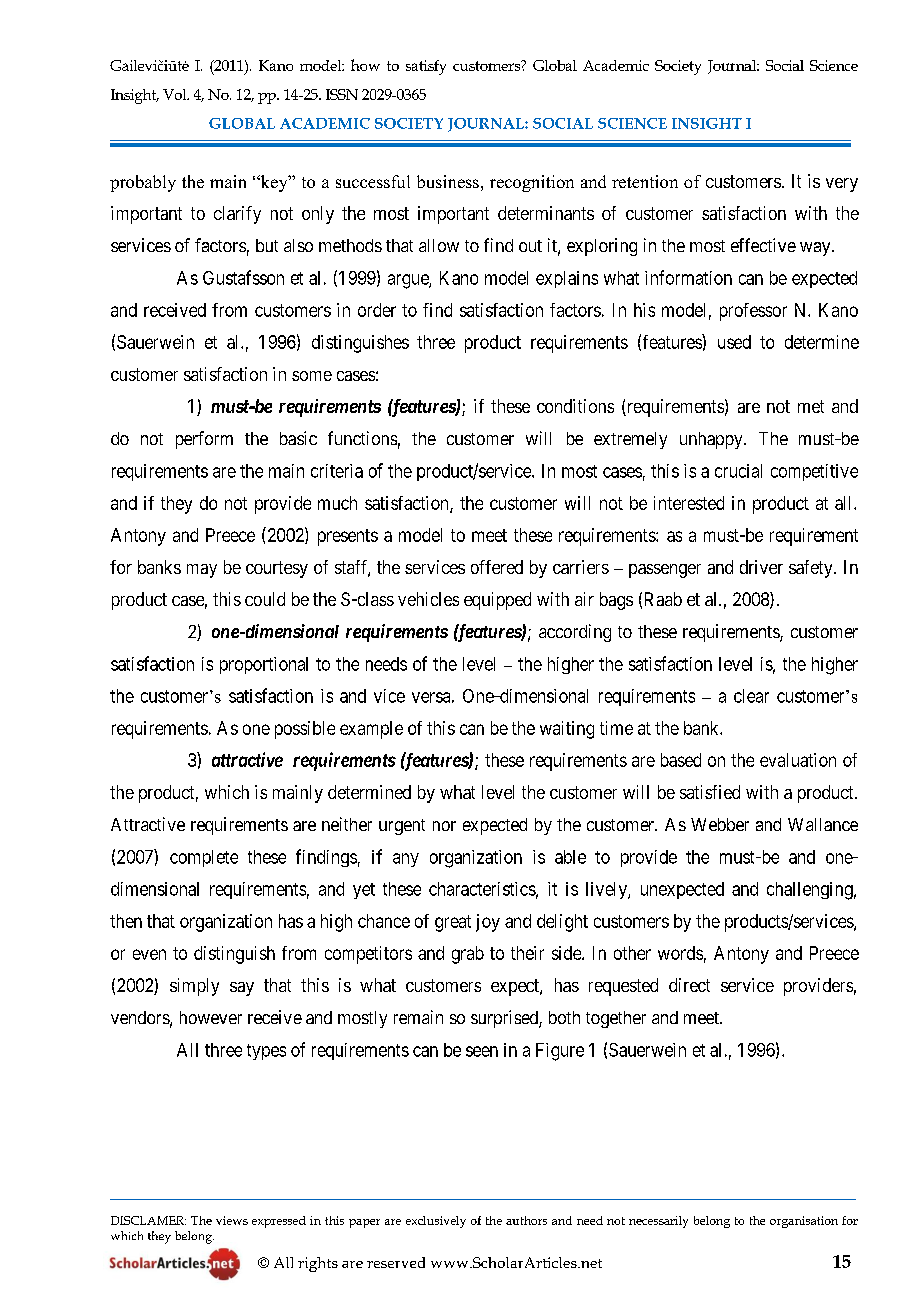 This document has height=1308, width=924. What do you see at coordinates (176, 94) in the document?
I see `Vol` at bounding box center [176, 94].
